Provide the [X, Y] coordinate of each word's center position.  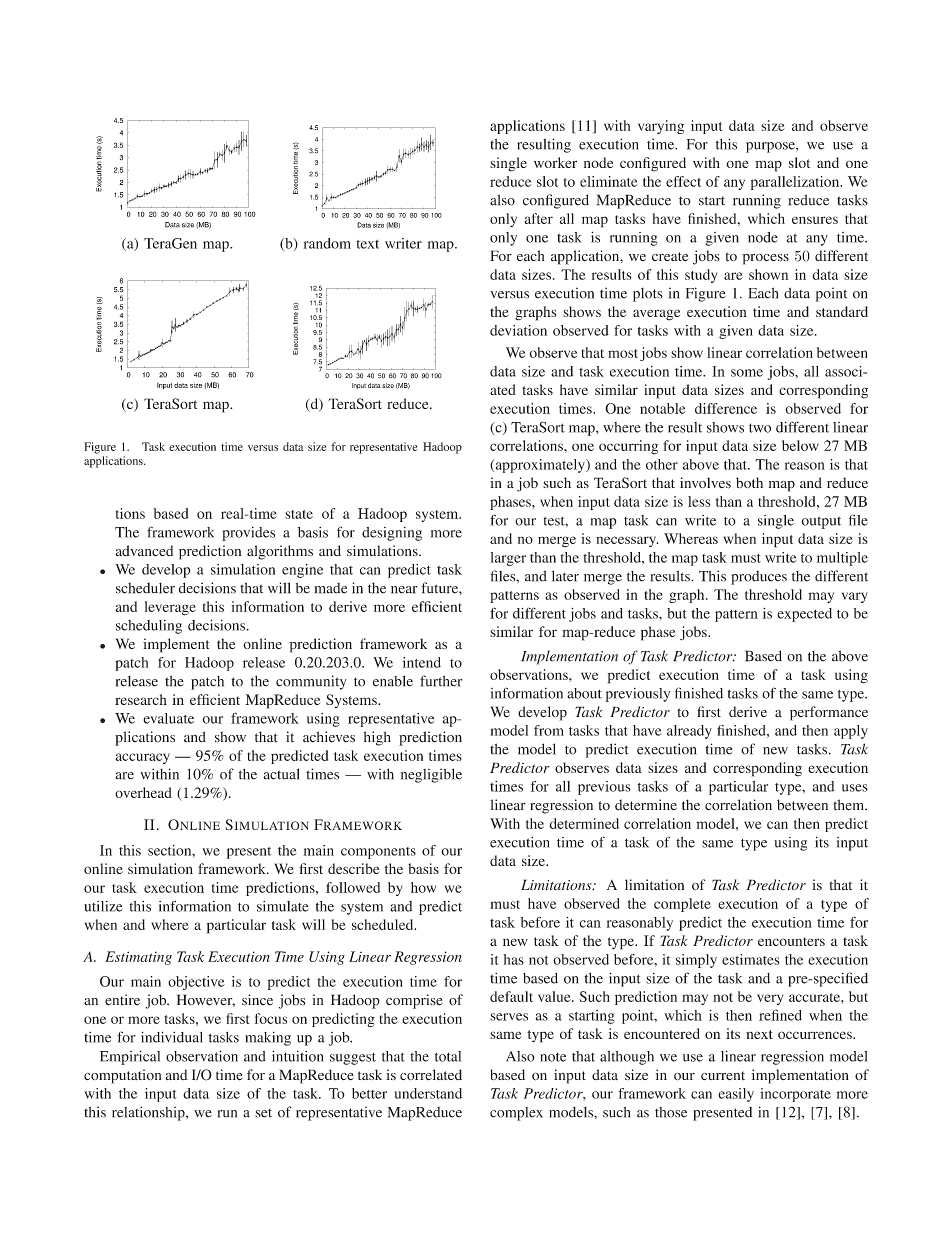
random [327, 243]
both [749, 483]
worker [555, 162]
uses [855, 788]
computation [122, 1076]
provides [248, 534]
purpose [771, 147]
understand [428, 1093]
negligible [431, 775]
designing [392, 534]
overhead [143, 792]
